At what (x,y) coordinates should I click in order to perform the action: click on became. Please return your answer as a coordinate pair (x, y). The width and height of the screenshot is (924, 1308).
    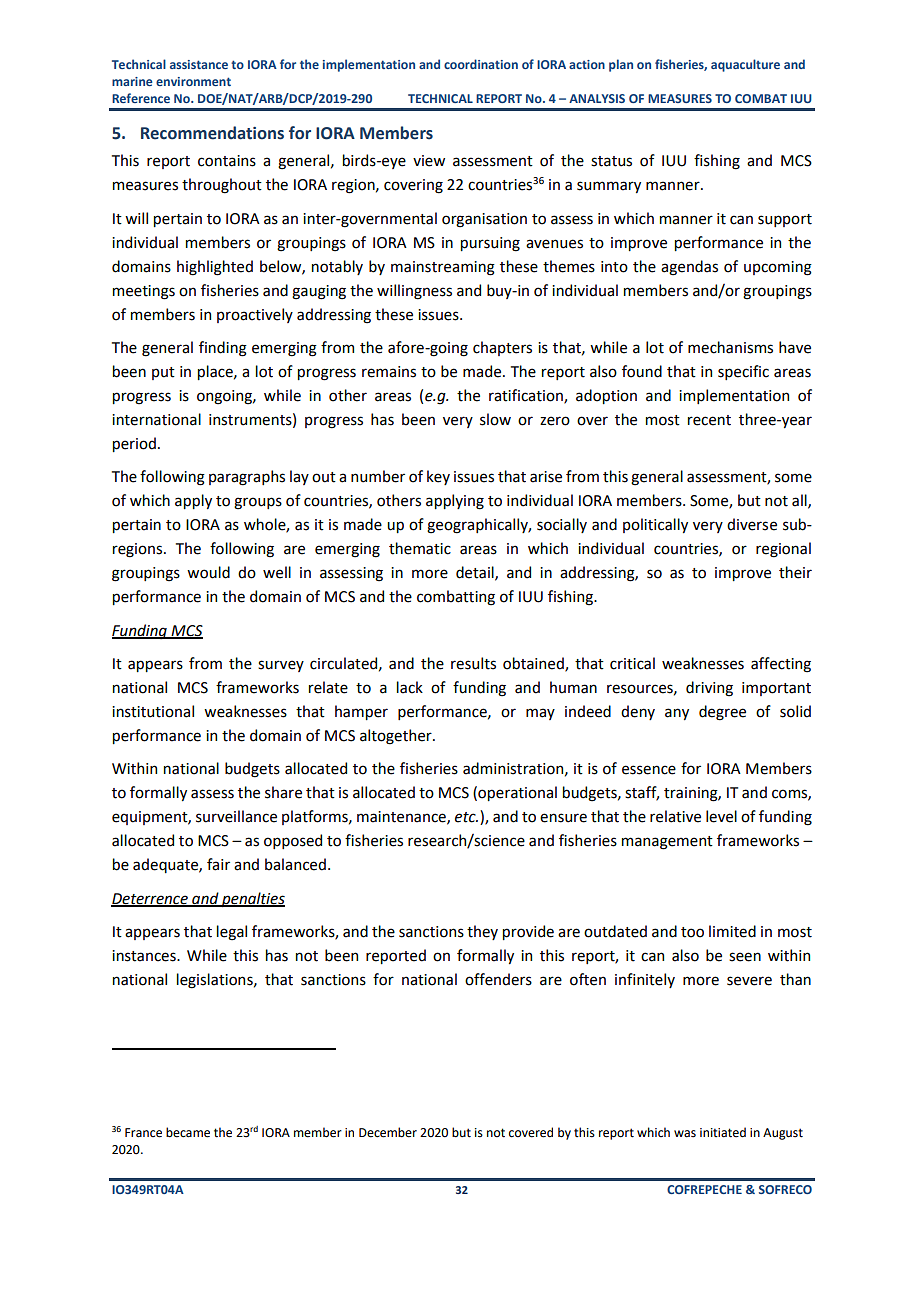
    Looking at the image, I should click on (188, 1132).
